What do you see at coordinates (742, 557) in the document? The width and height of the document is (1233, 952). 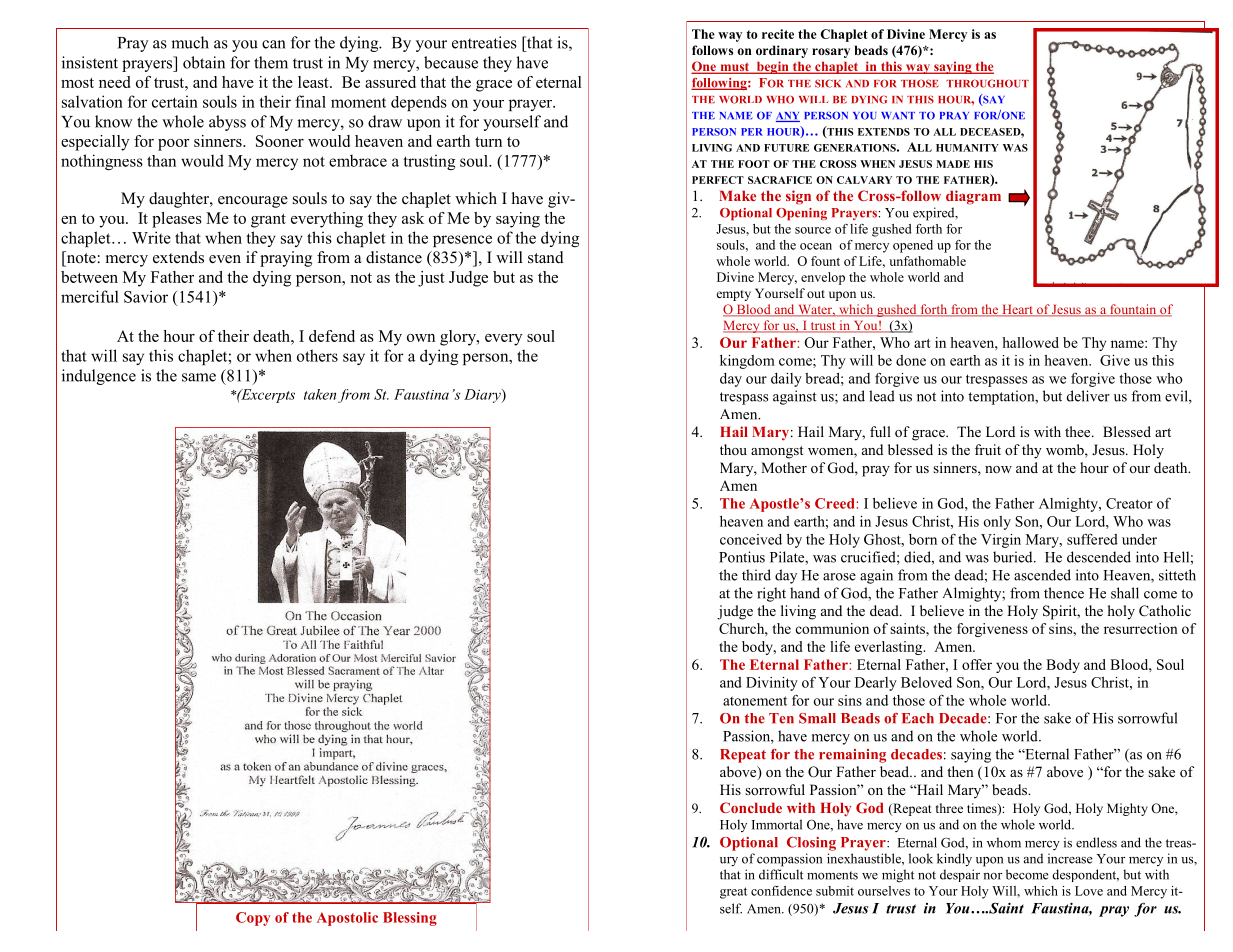 I see `Pontius` at bounding box center [742, 557].
